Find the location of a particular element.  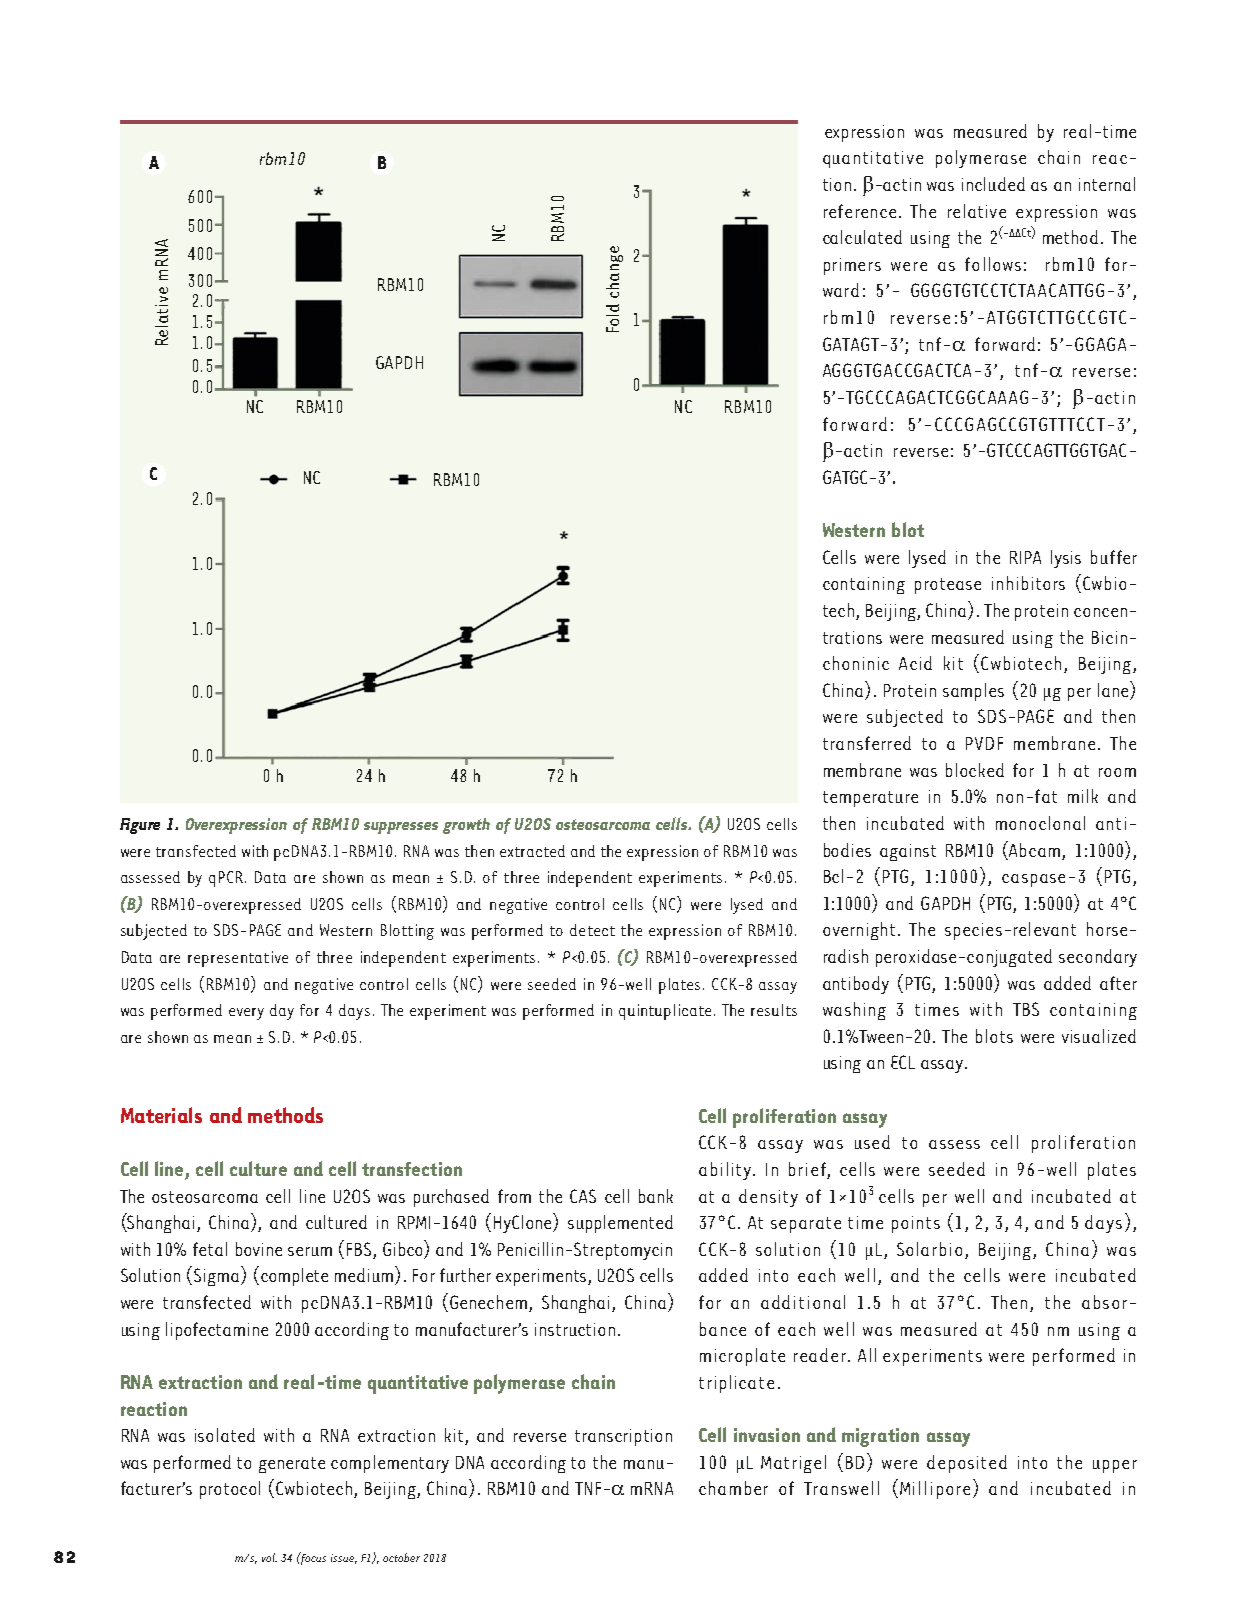

points is located at coordinates (916, 1224).
